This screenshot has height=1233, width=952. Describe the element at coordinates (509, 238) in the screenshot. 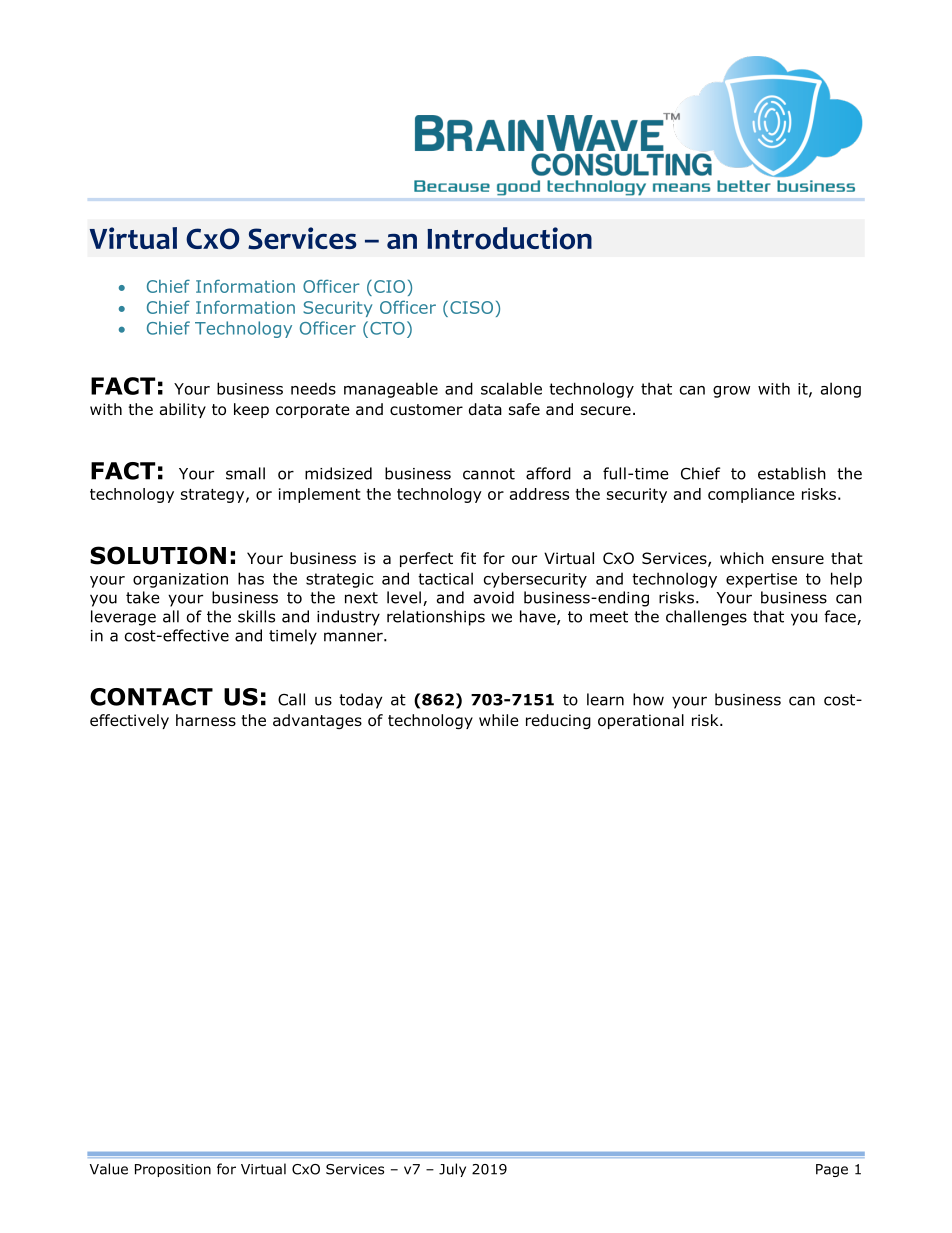

I see `Introduction` at that location.
